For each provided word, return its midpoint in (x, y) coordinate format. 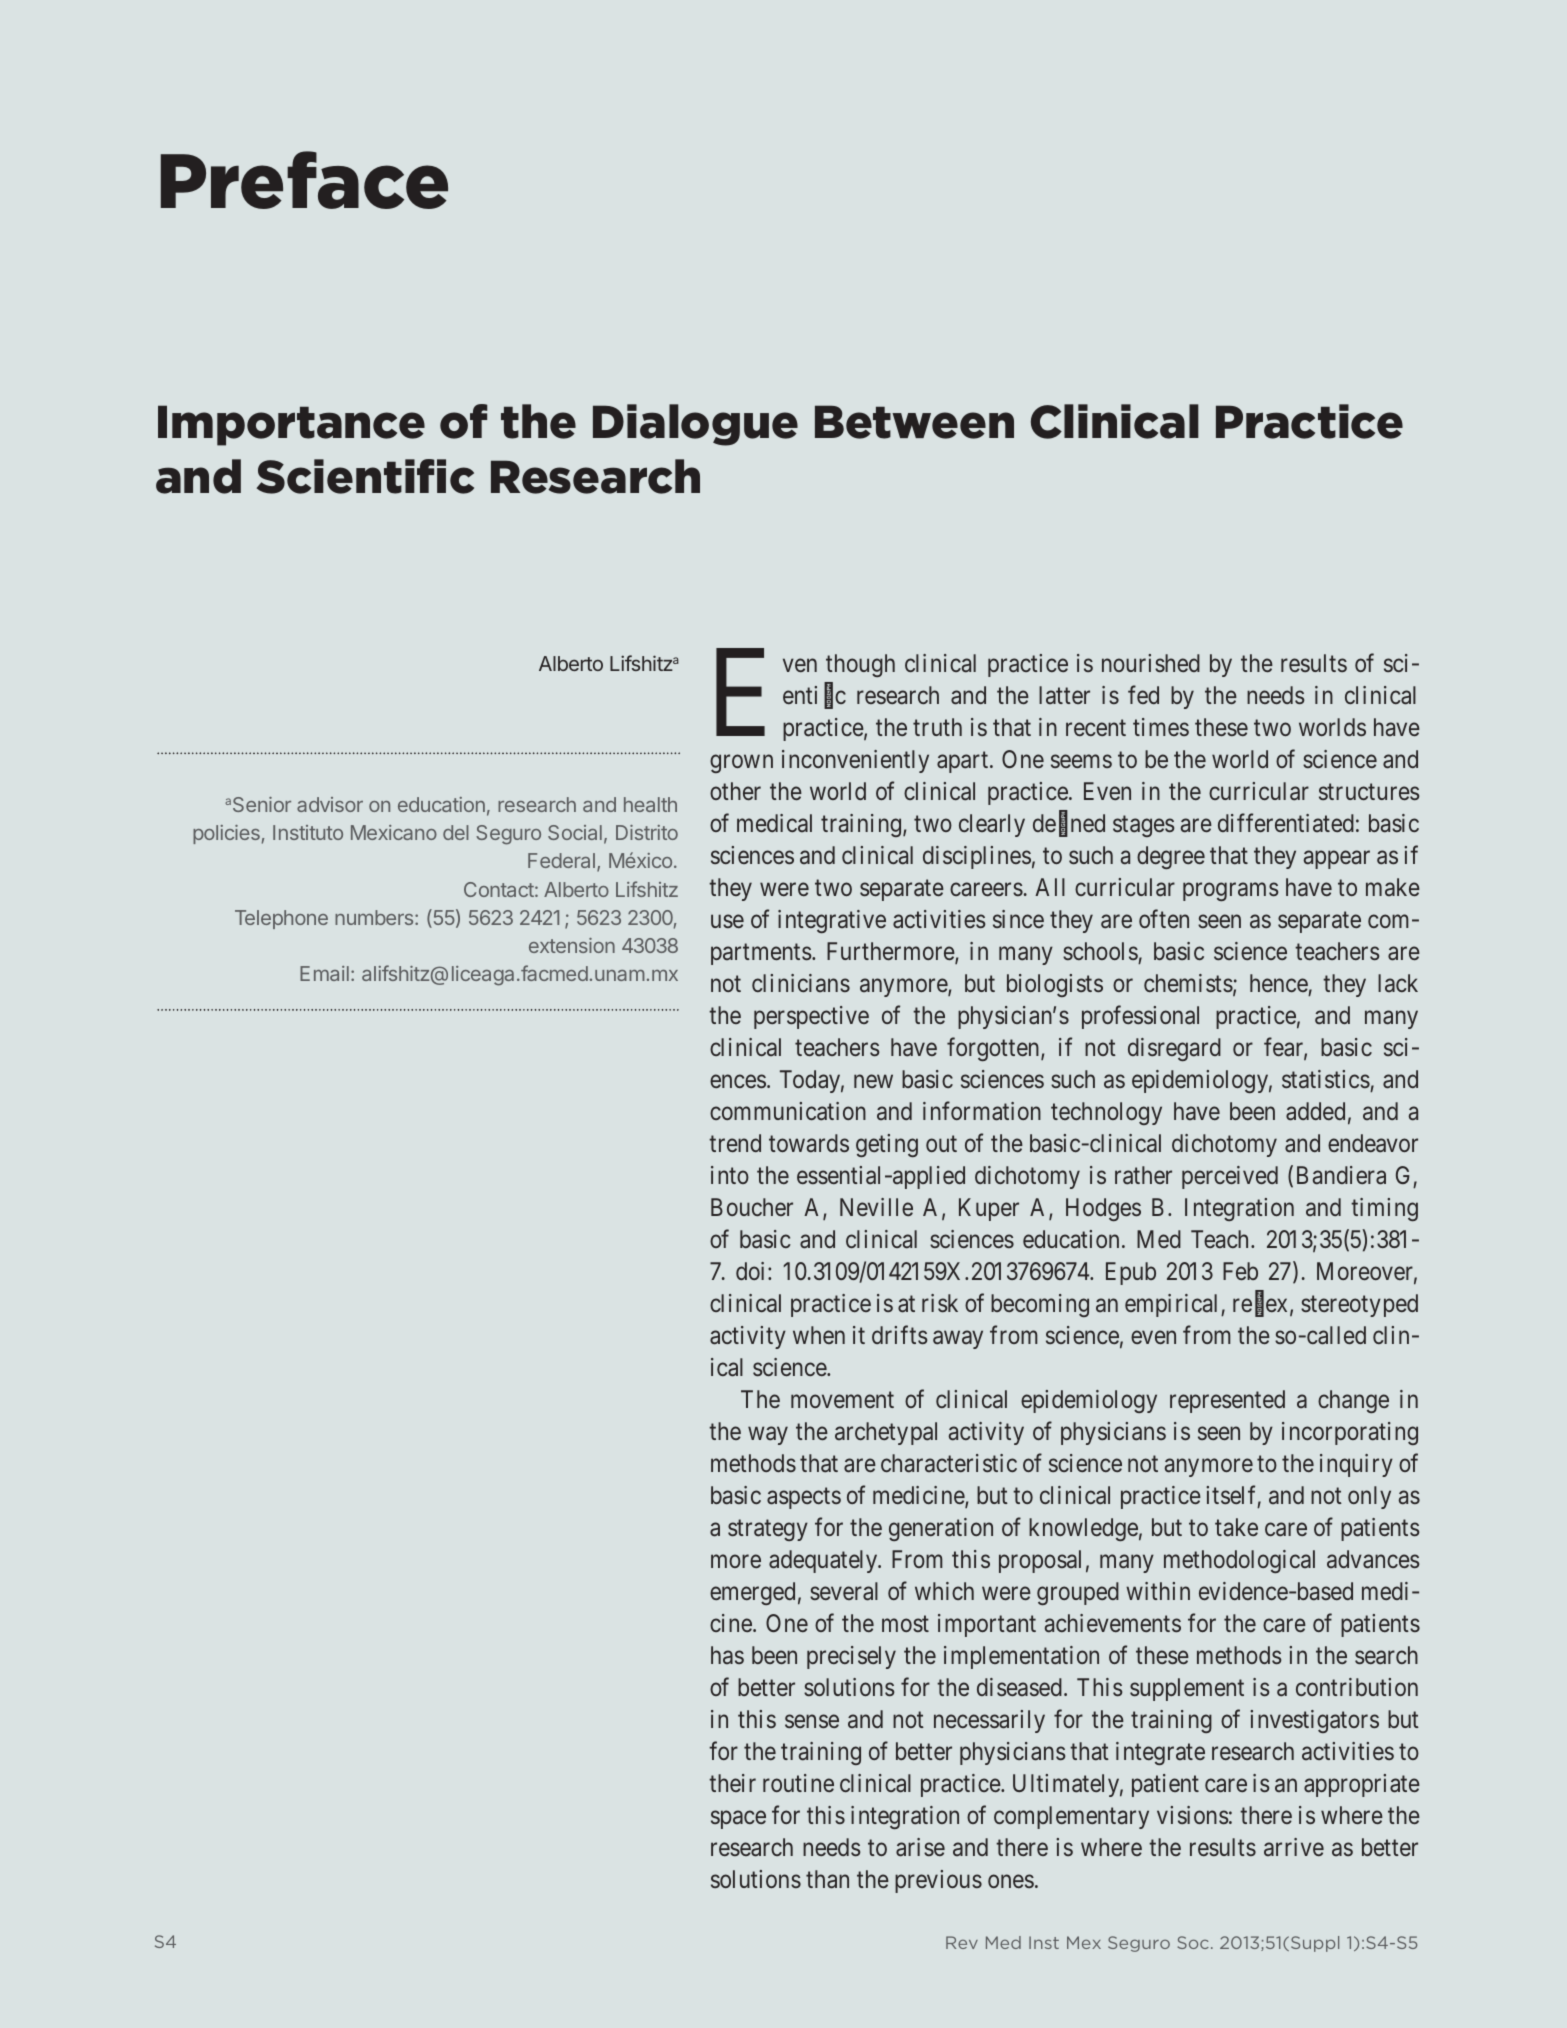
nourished (1151, 663)
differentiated (1286, 822)
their (732, 1783)
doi (752, 1271)
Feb (1240, 1271)
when (819, 1335)
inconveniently (855, 761)
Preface (304, 180)
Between (914, 422)
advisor (330, 804)
